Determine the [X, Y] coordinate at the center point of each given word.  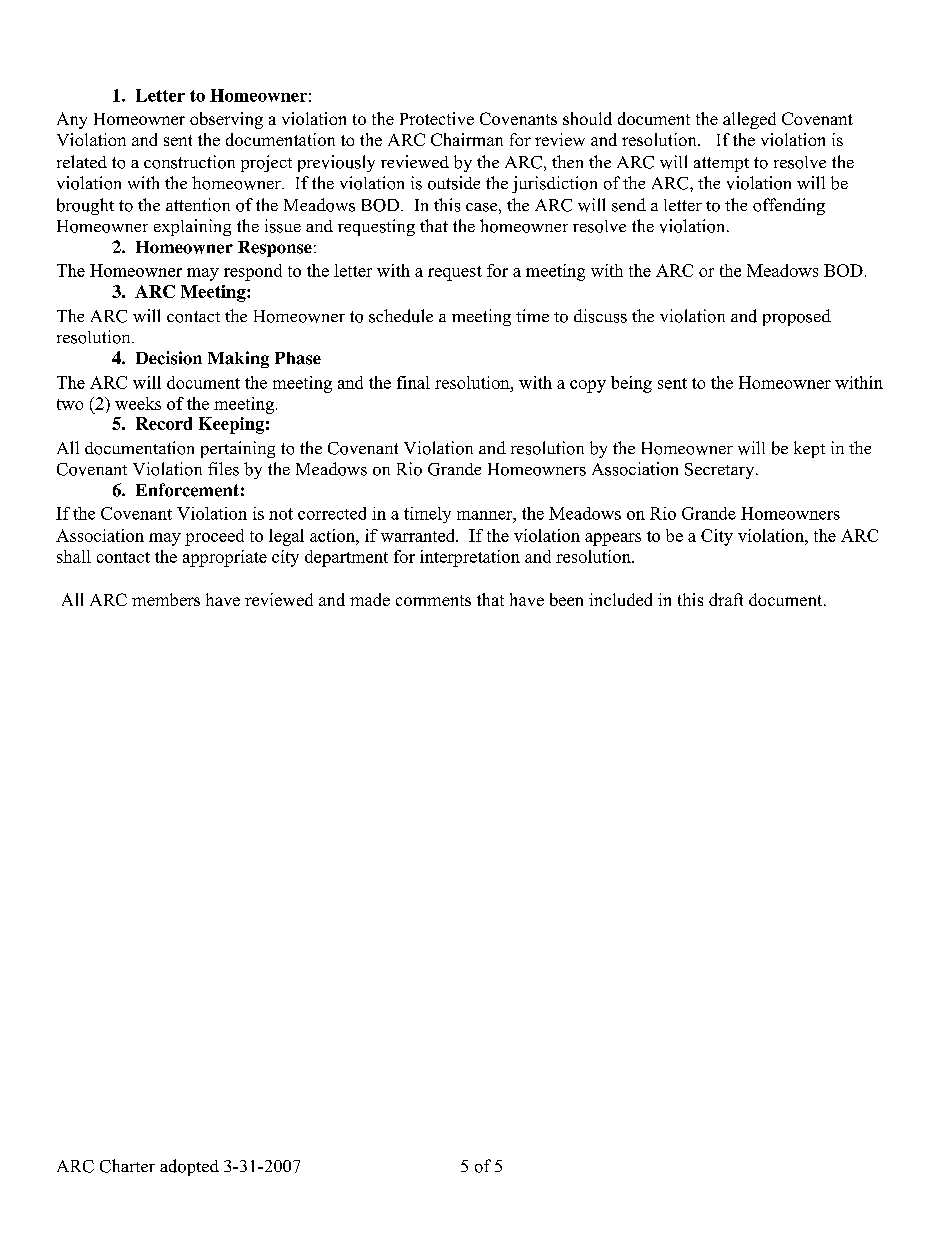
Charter [127, 1166]
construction [189, 162]
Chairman [467, 139]
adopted [189, 1167]
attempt [721, 164]
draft [726, 599]
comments [433, 600]
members [166, 599]
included [620, 599]
